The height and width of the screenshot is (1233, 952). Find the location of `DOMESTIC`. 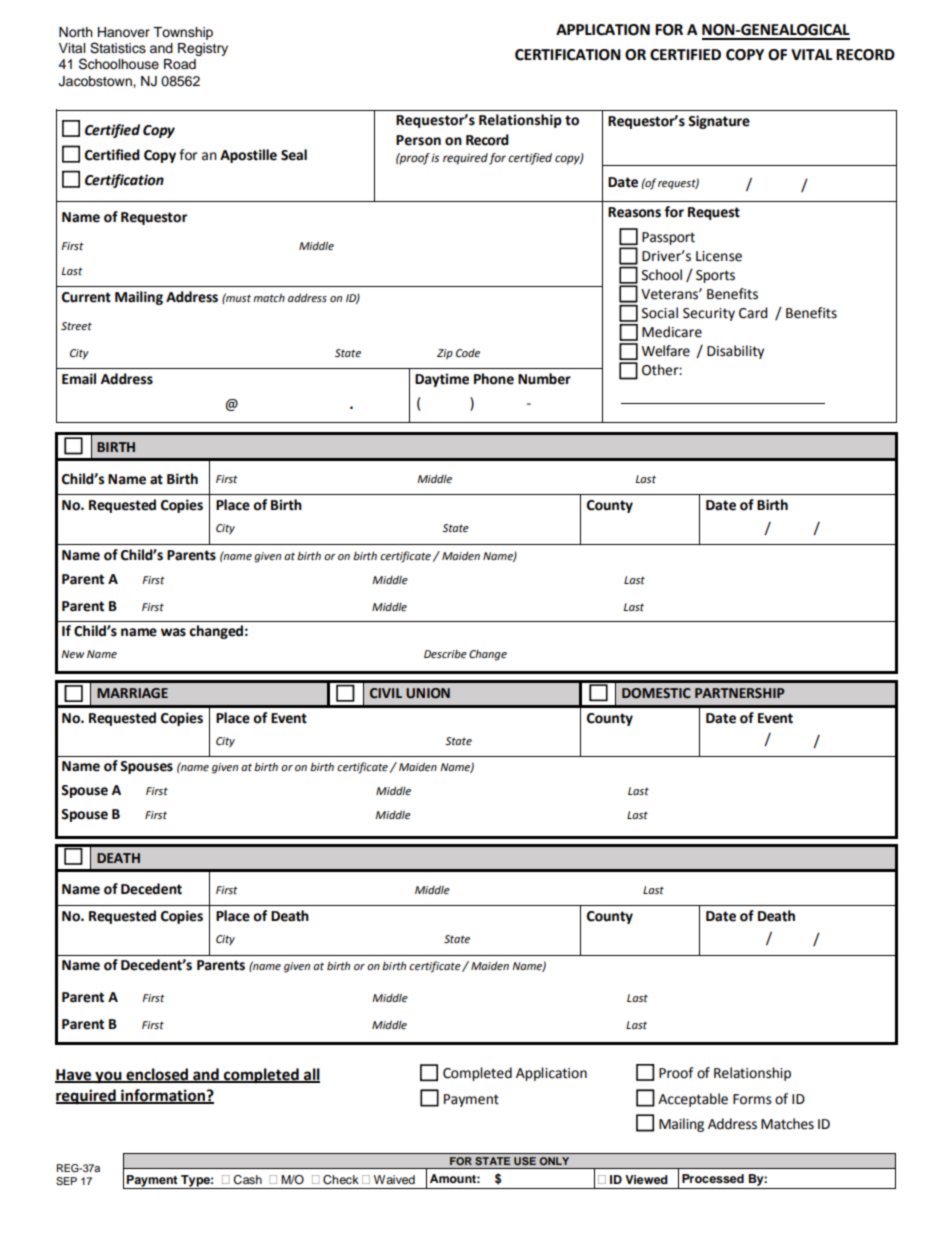

DOMESTIC is located at coordinates (656, 693).
